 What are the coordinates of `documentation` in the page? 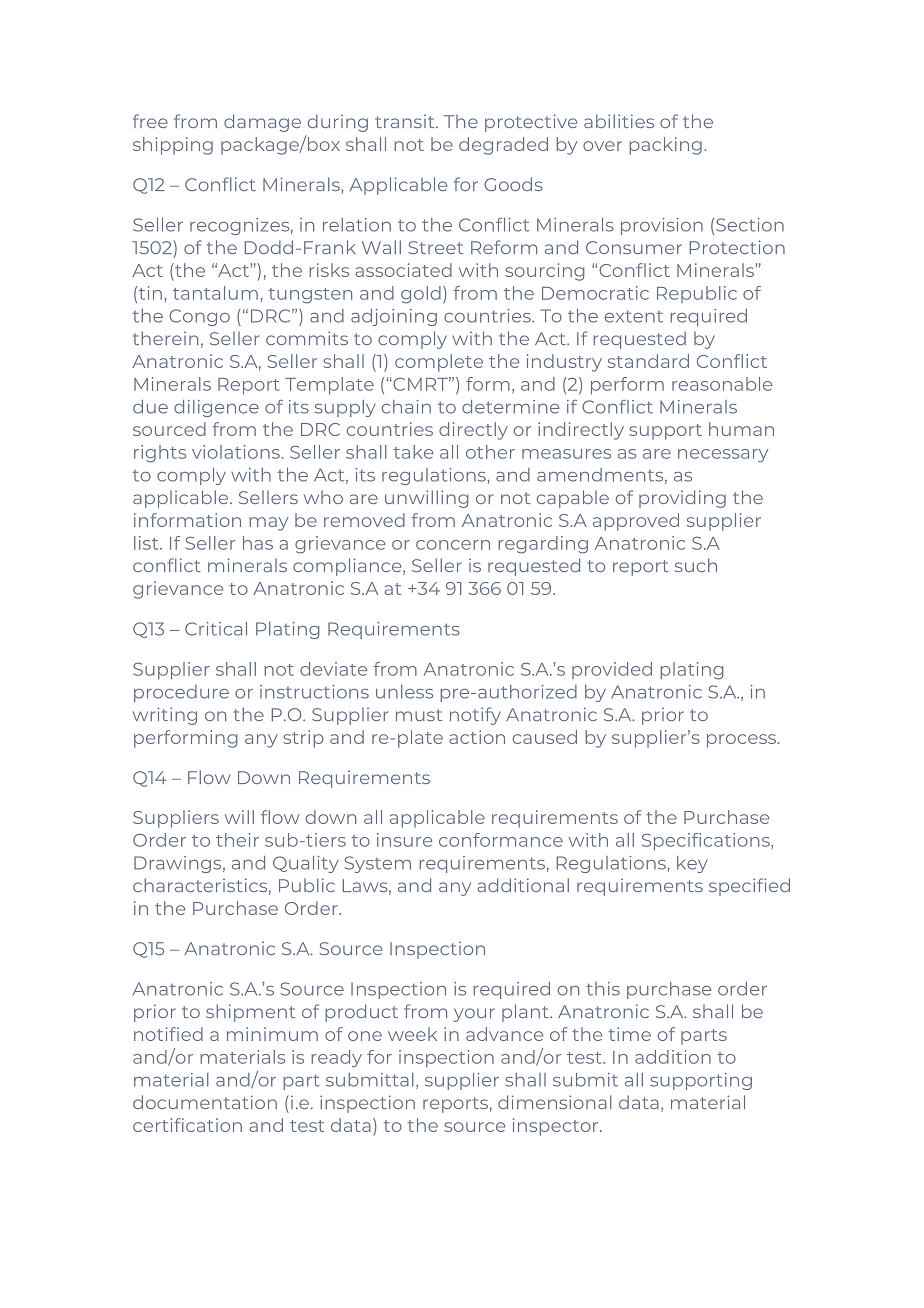 It's located at (205, 1102).
